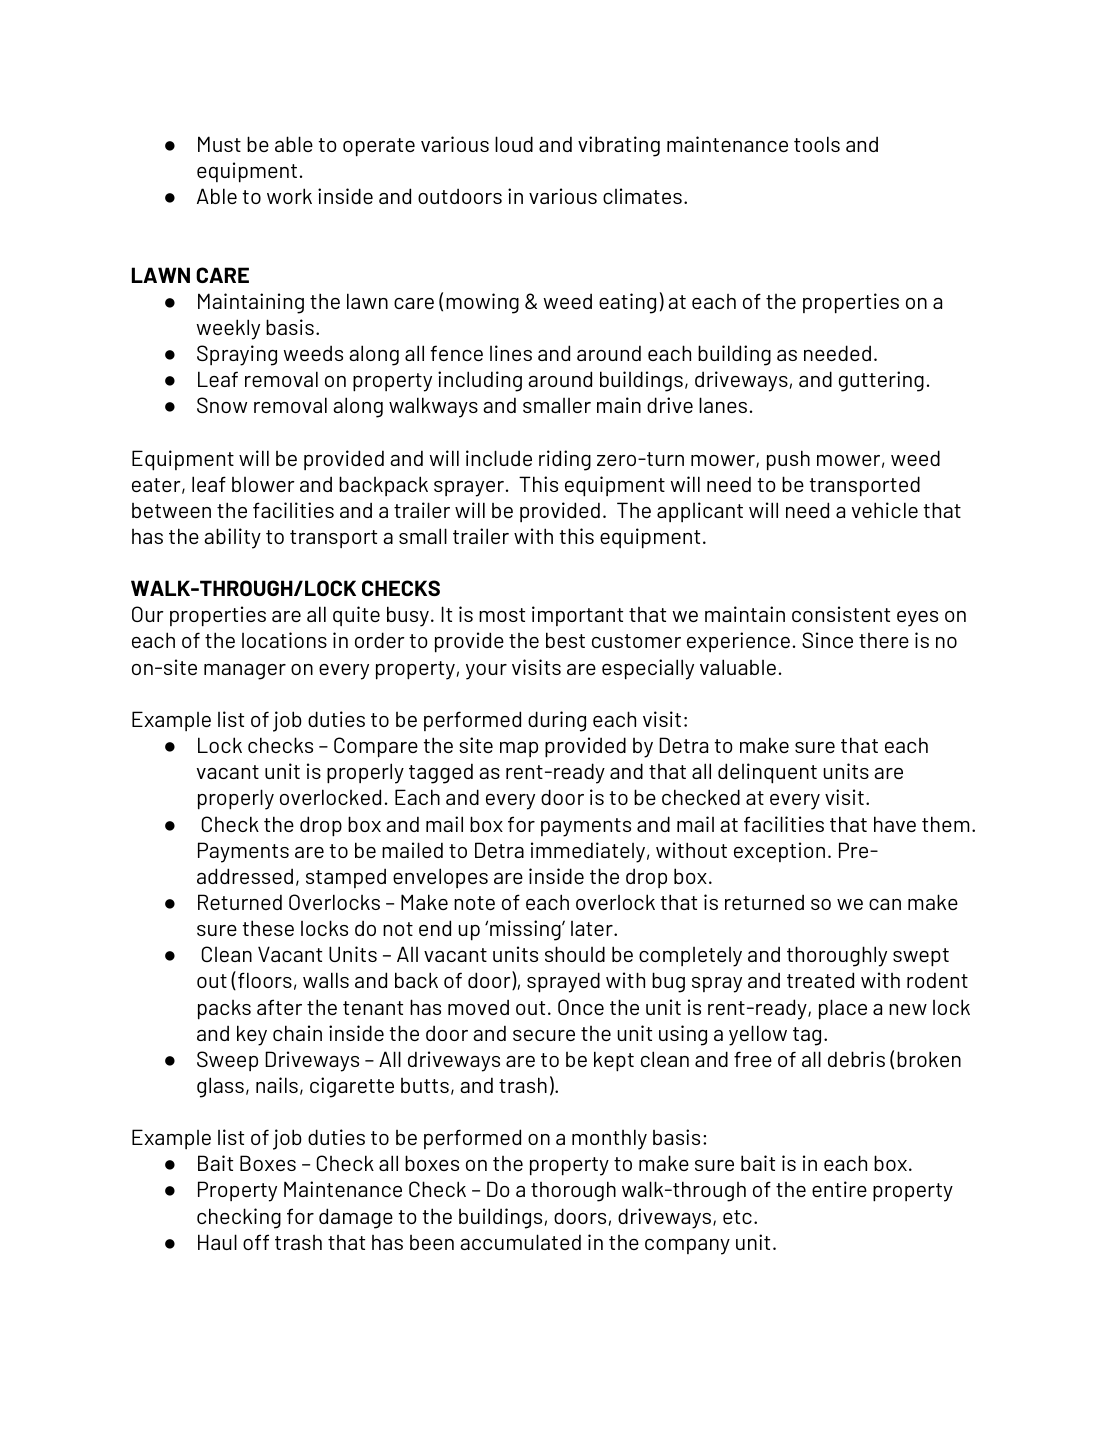 This page has height=1437, width=1111. Describe the element at coordinates (520, 1242) in the page. I see `accumulated` at that location.
